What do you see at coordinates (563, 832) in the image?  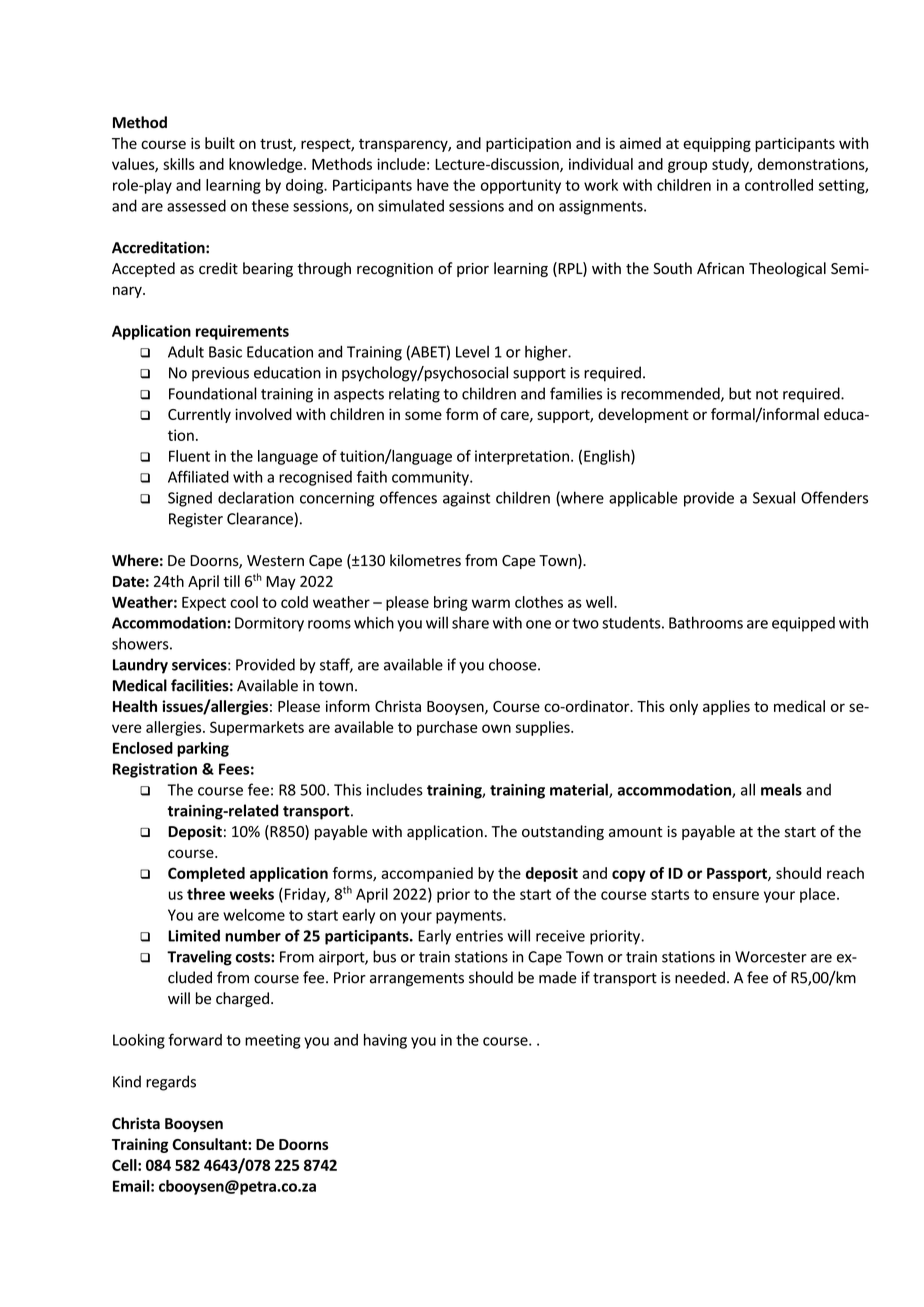 I see `outstanding` at bounding box center [563, 832].
